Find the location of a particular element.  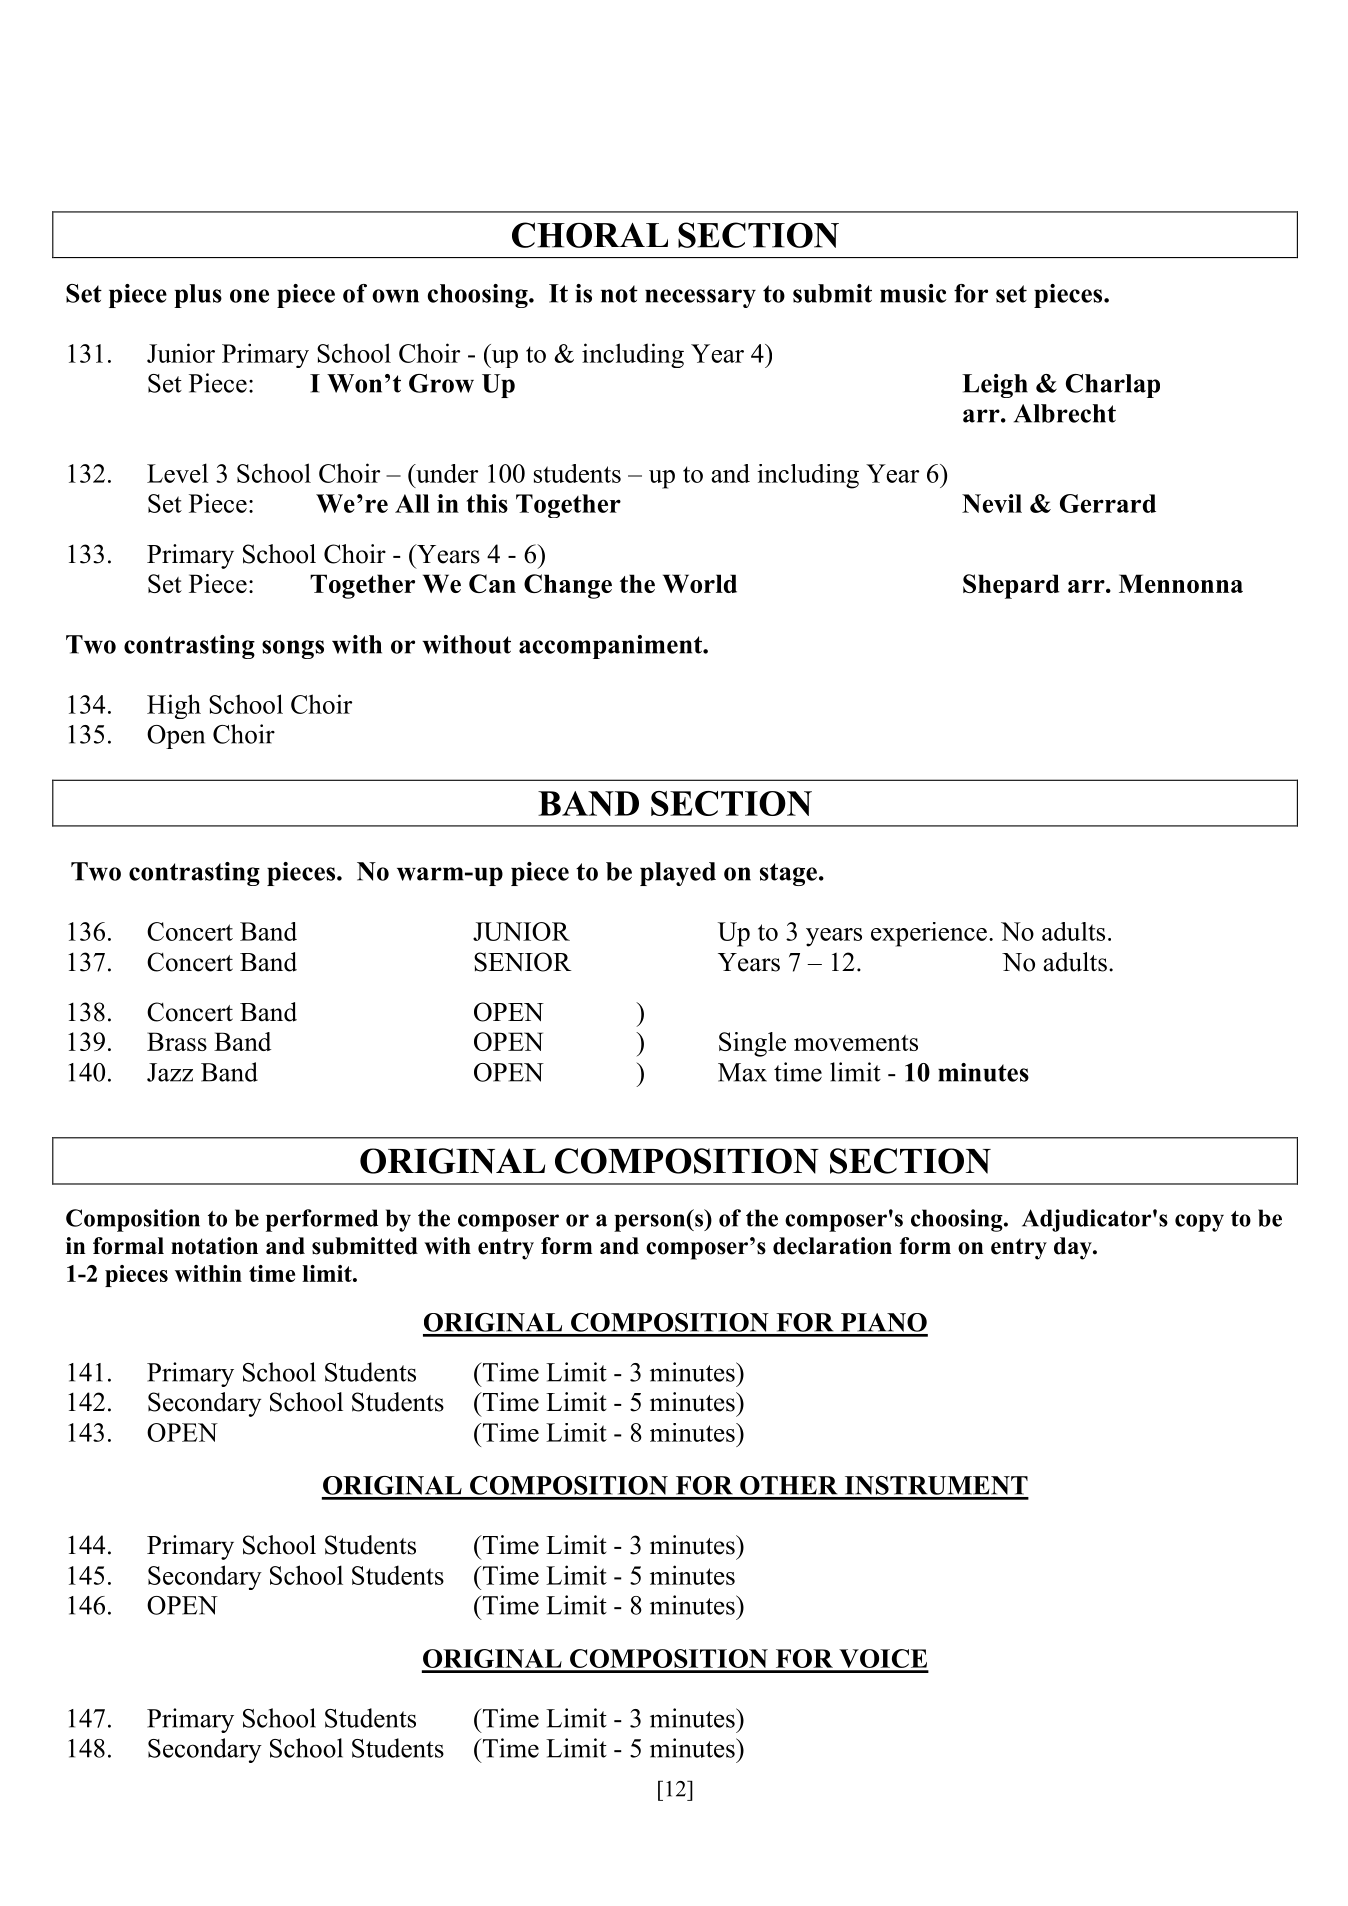

one is located at coordinates (249, 296).
